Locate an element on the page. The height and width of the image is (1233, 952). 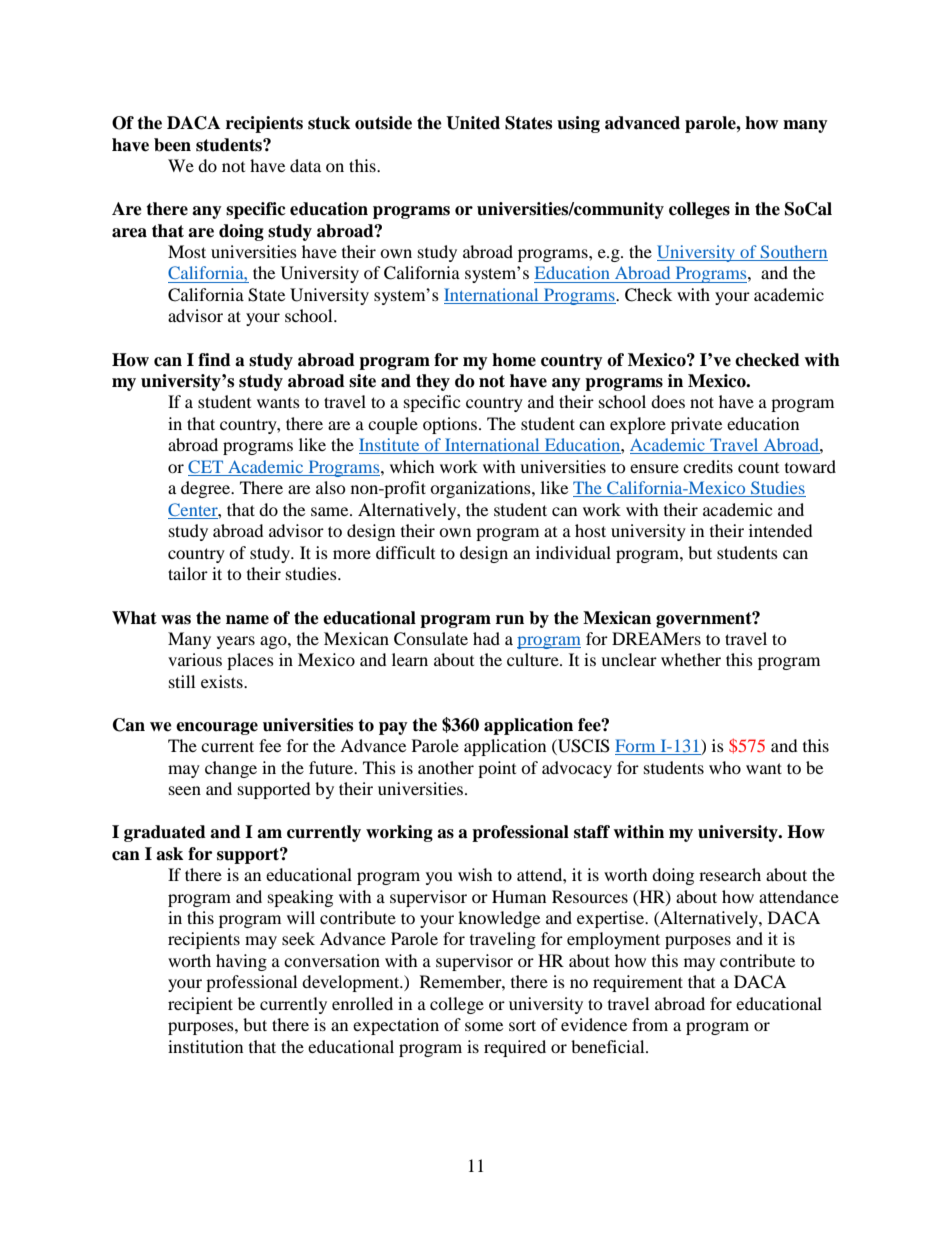
United is located at coordinates (473, 123).
